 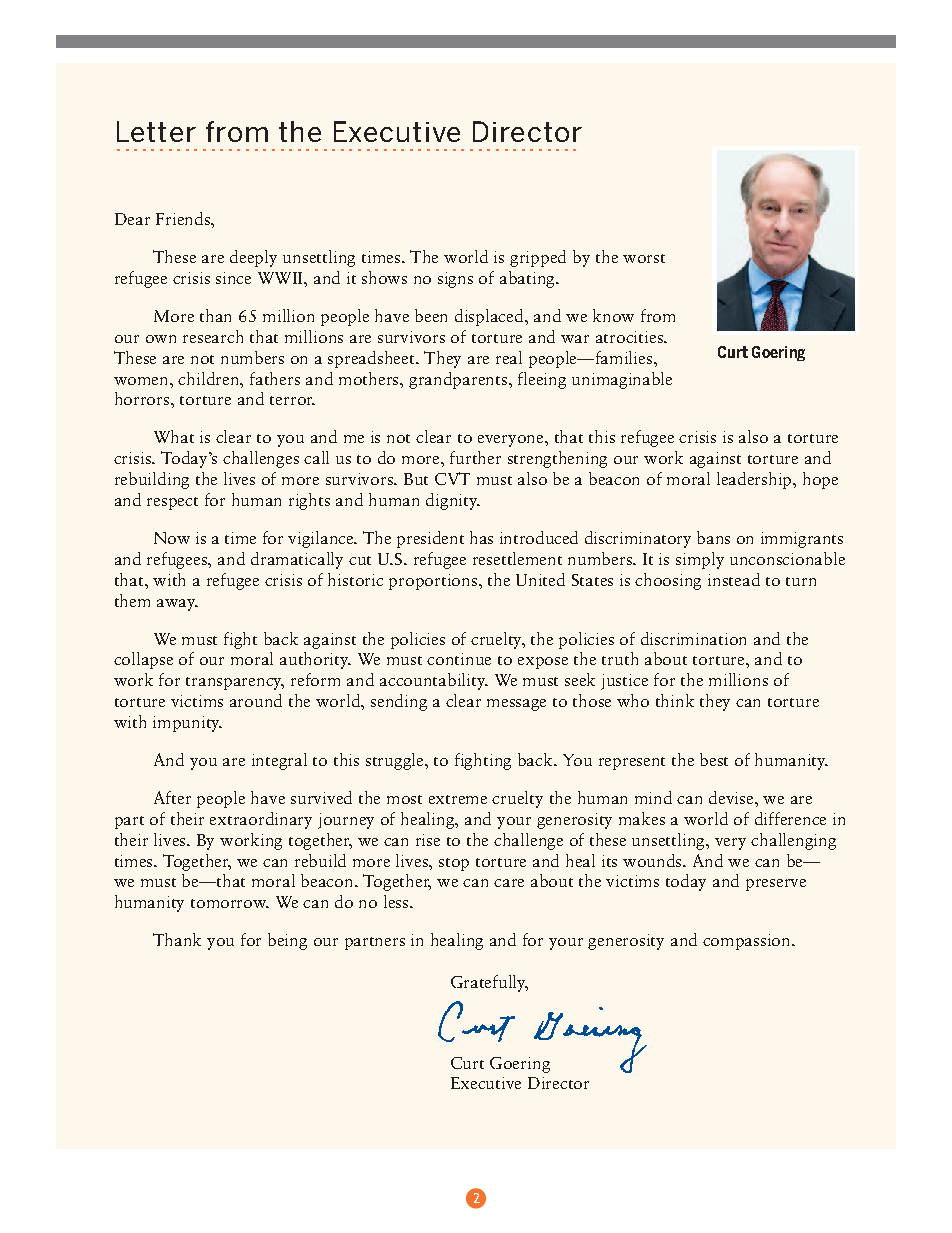 What do you see at coordinates (644, 258) in the document?
I see `worst` at bounding box center [644, 258].
